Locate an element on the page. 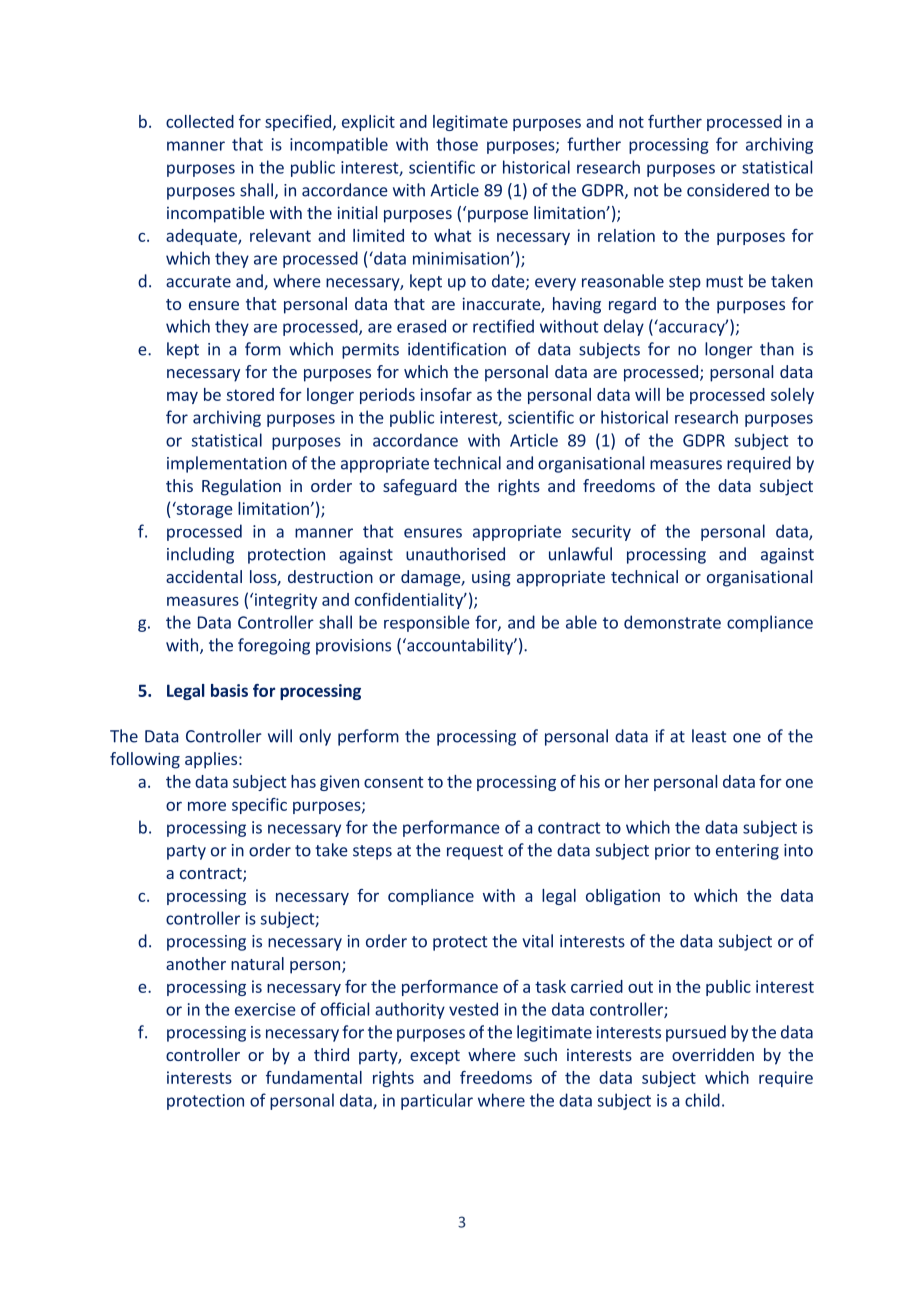  collected is located at coordinates (200, 121).
